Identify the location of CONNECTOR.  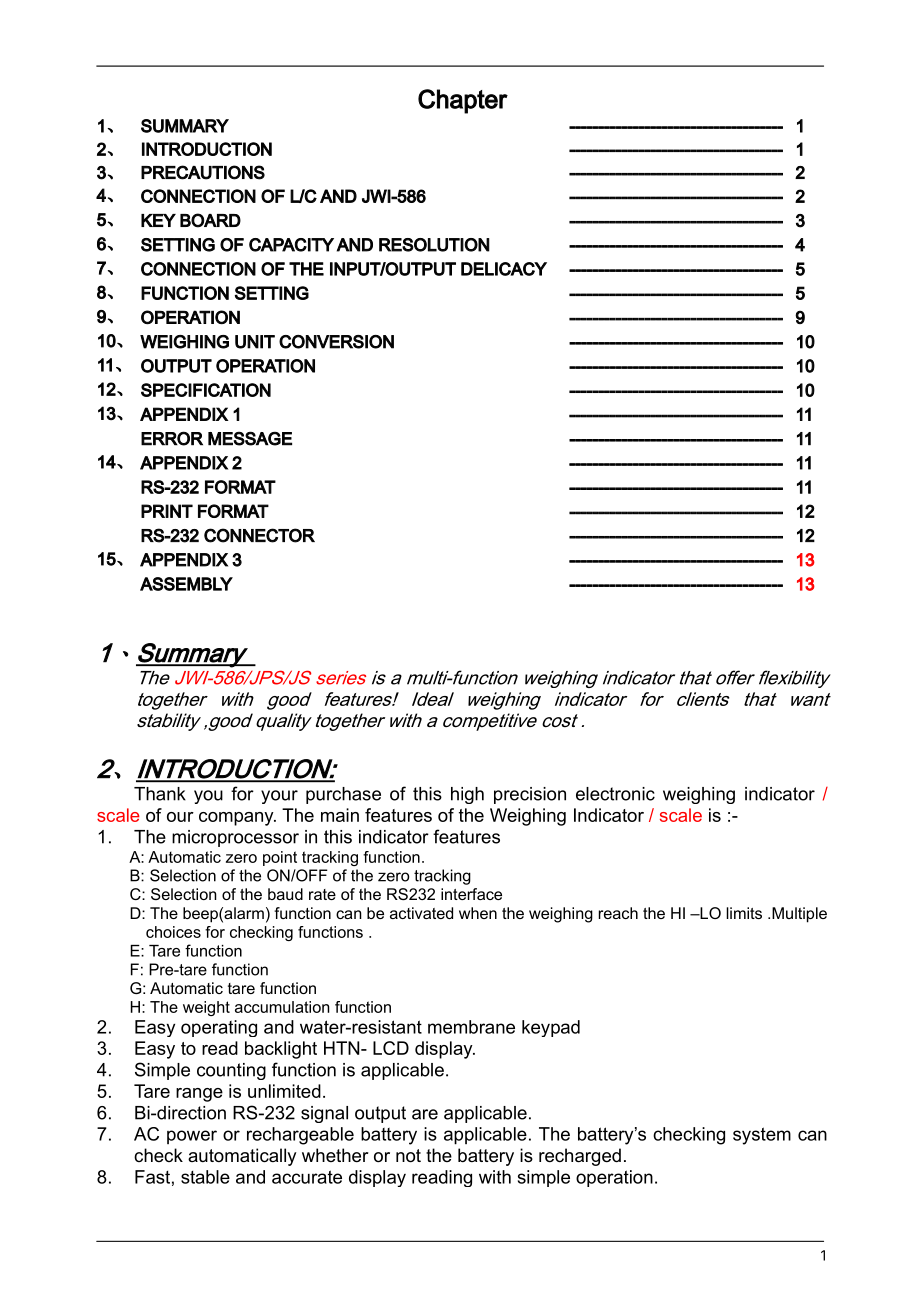
(259, 535).
